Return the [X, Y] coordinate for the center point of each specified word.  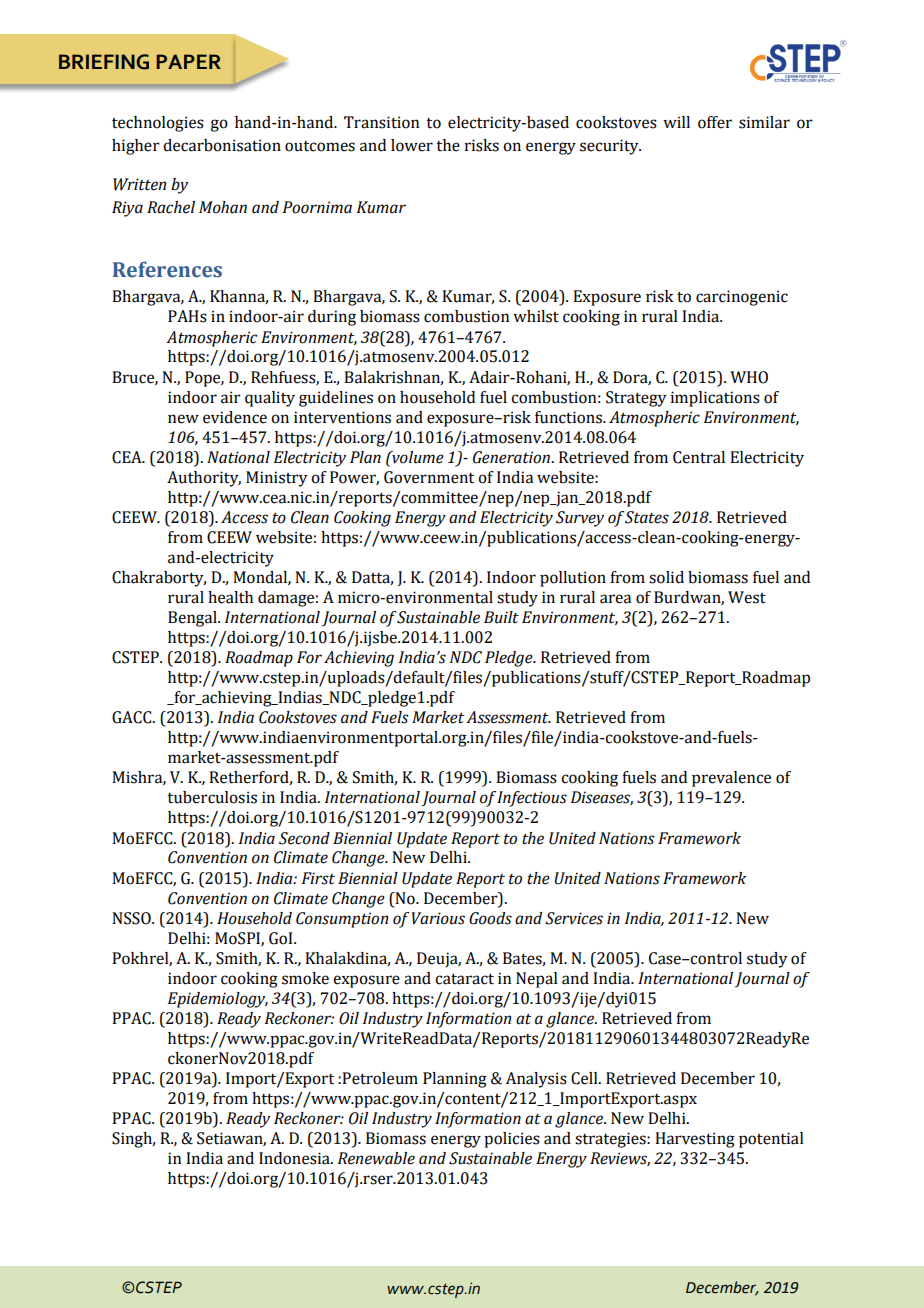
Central [699, 457]
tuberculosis [212, 797]
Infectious [532, 799]
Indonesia [295, 1158]
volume [417, 457]
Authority [204, 479]
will [676, 122]
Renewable [376, 1158]
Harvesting [695, 1140]
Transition [381, 122]
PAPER [188, 61]
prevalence [731, 779]
